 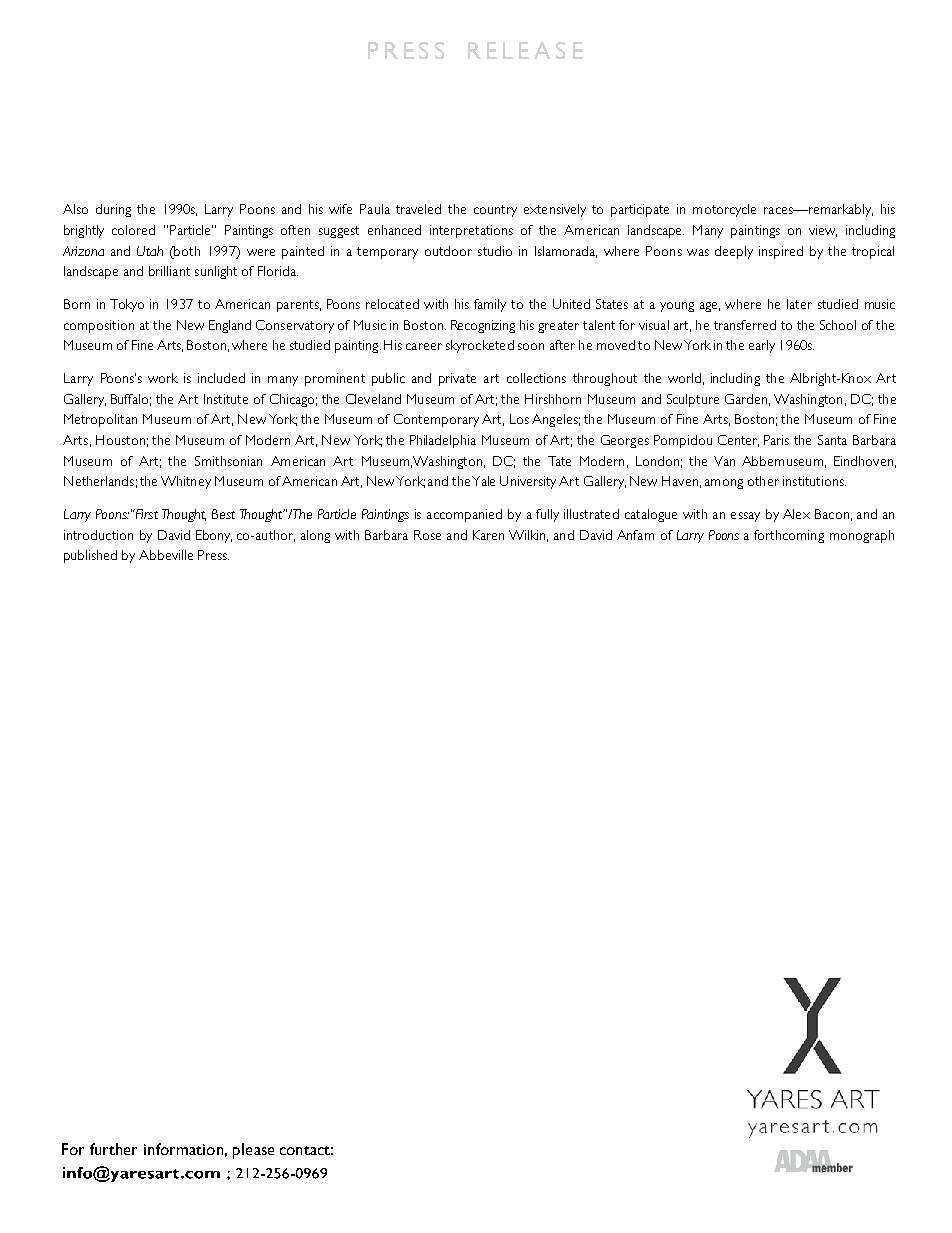 I want to click on forthcoming, so click(x=789, y=536).
